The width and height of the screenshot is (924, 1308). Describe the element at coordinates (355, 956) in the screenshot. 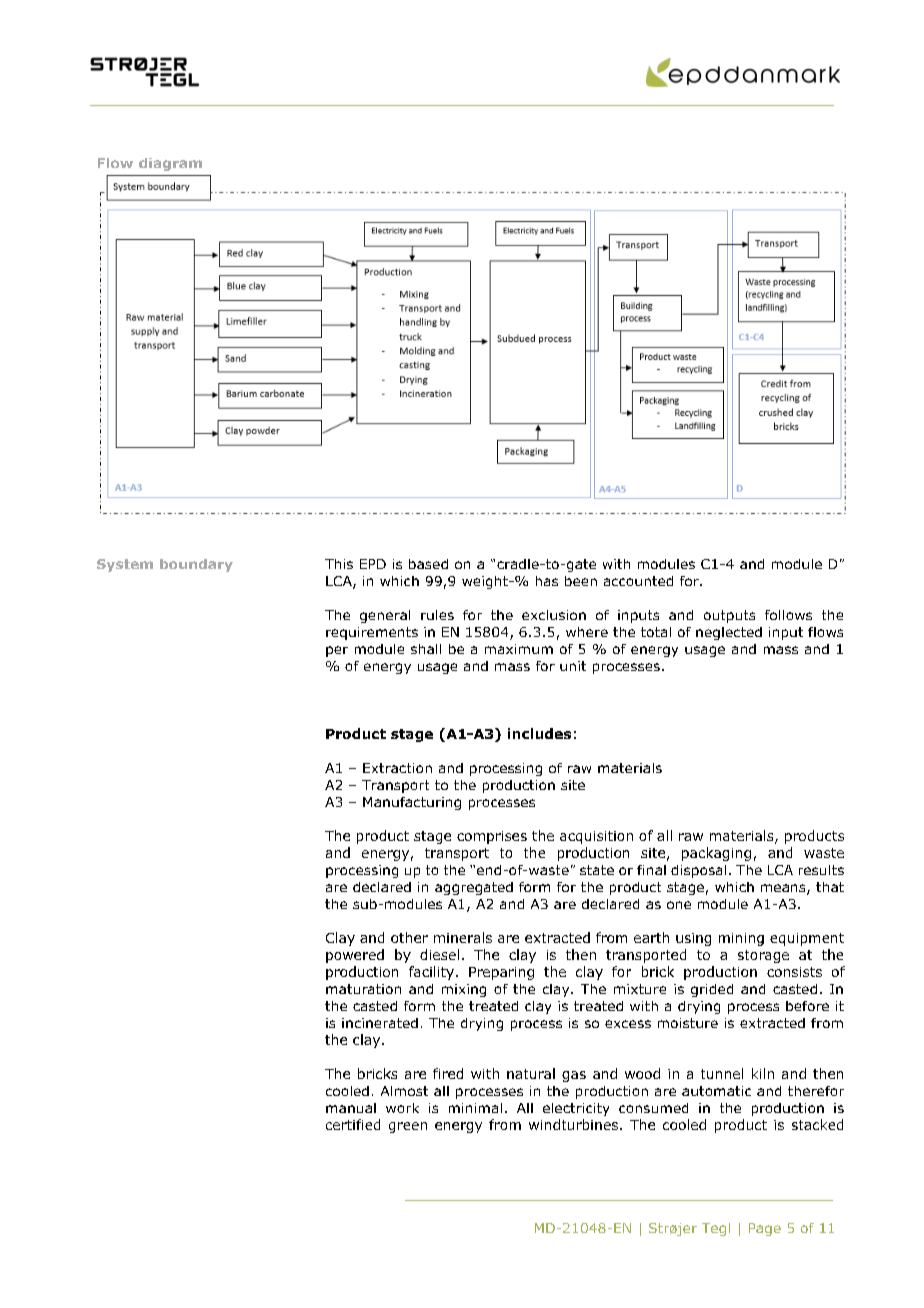

I see `powered` at that location.
